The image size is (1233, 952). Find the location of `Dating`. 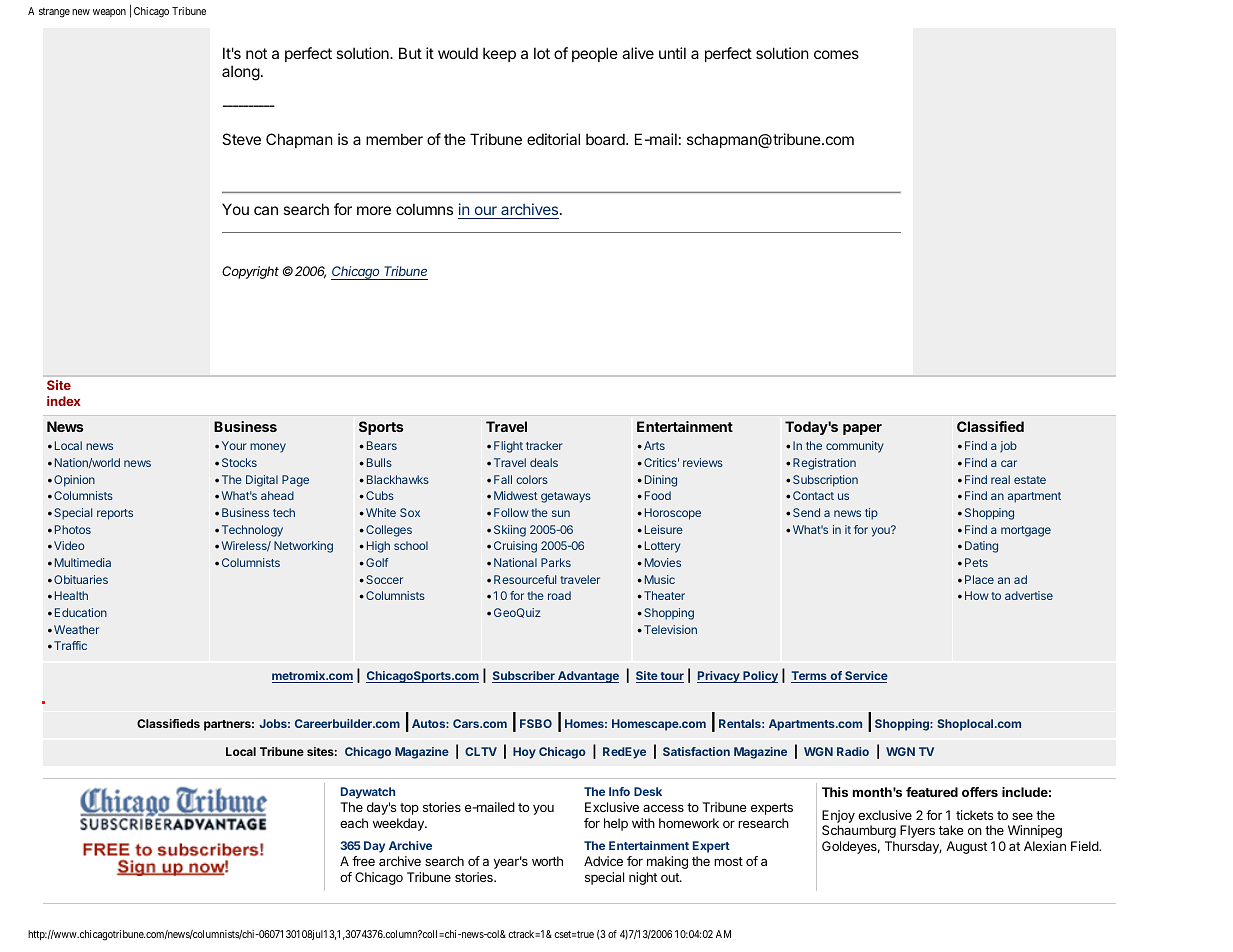

Dating is located at coordinates (981, 547).
